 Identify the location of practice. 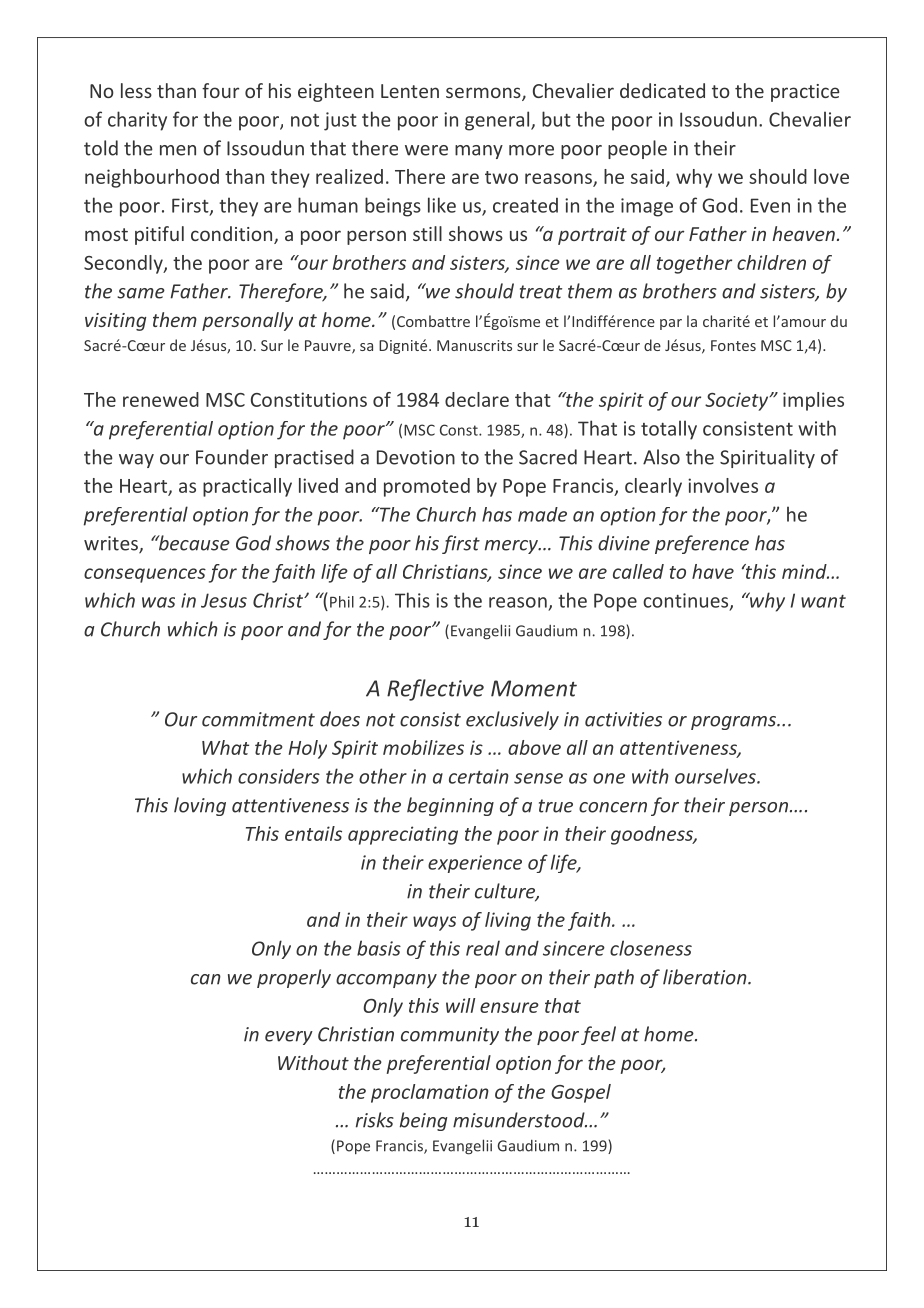
(805, 93).
